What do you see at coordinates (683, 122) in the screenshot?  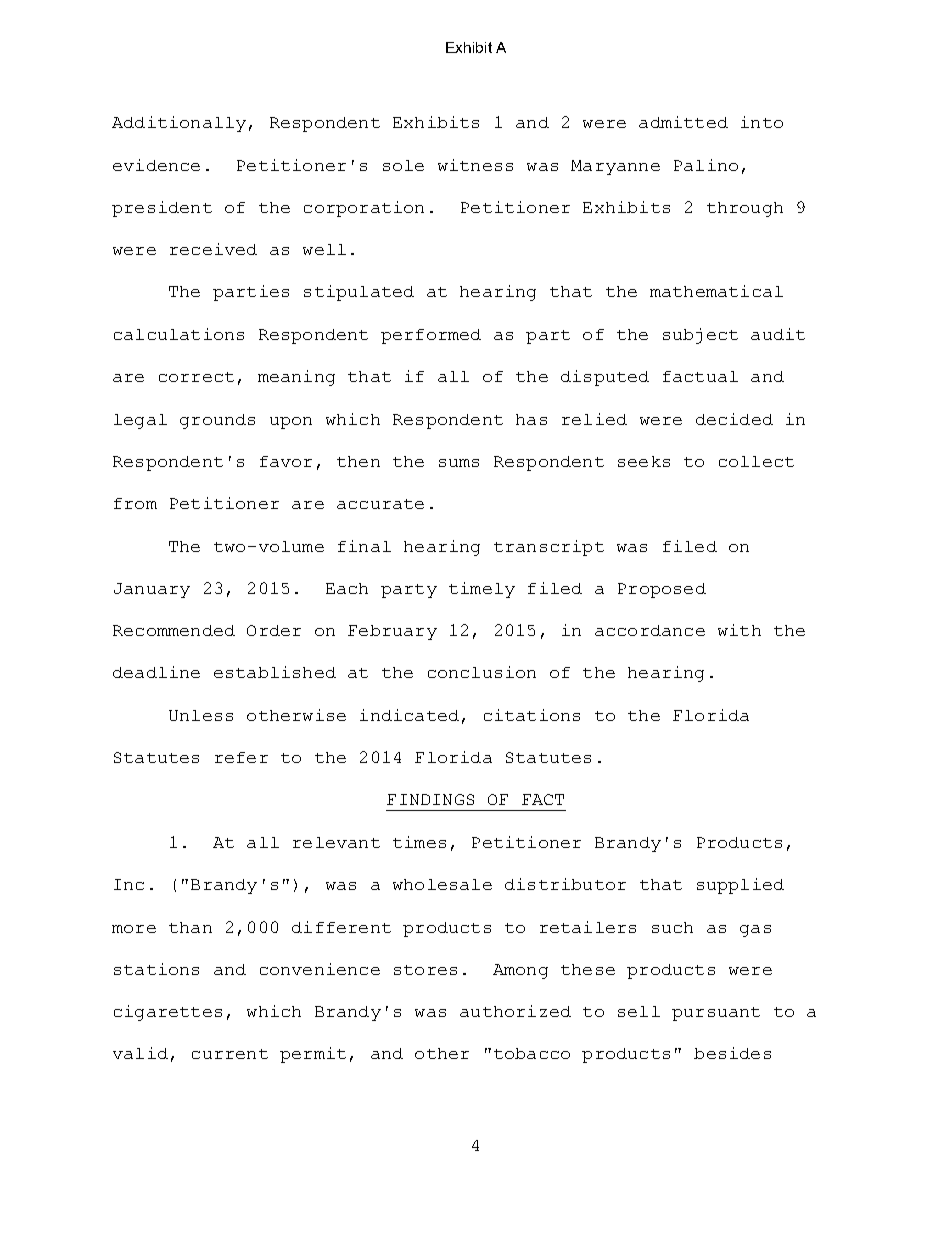 I see `admitted` at bounding box center [683, 122].
